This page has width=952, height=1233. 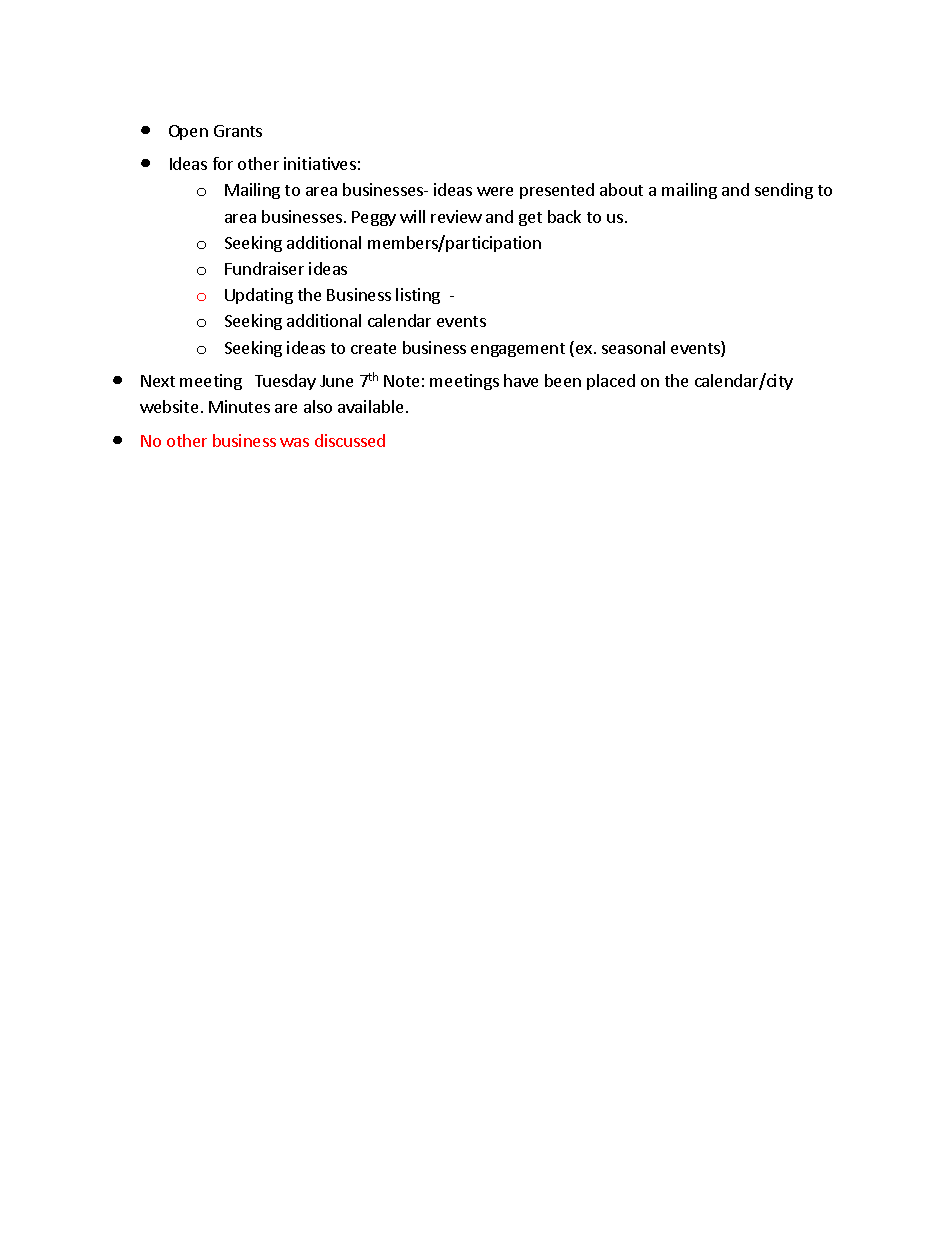 I want to click on seasonal, so click(x=633, y=347).
